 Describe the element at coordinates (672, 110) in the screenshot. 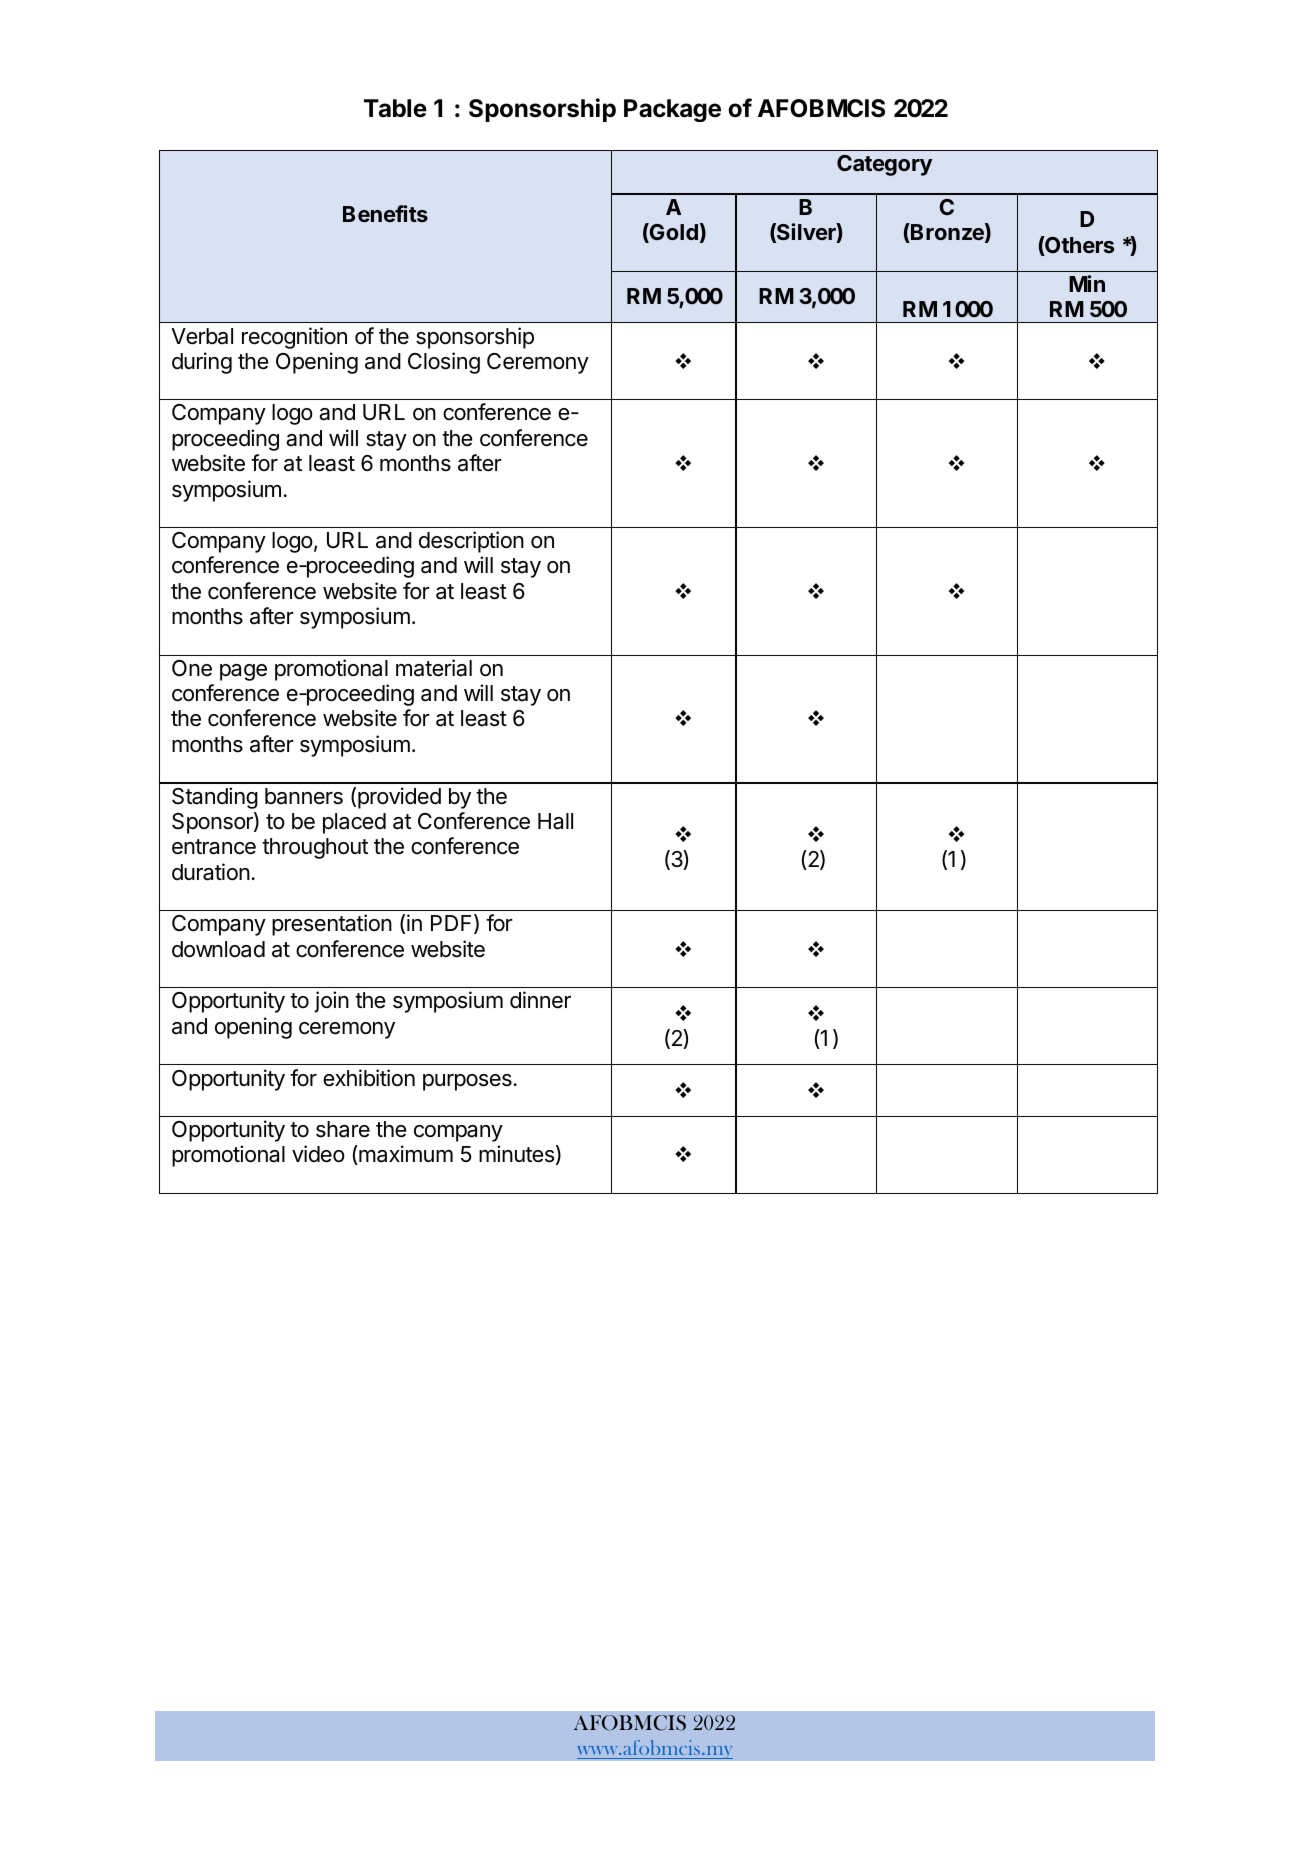

I see `Package` at that location.
